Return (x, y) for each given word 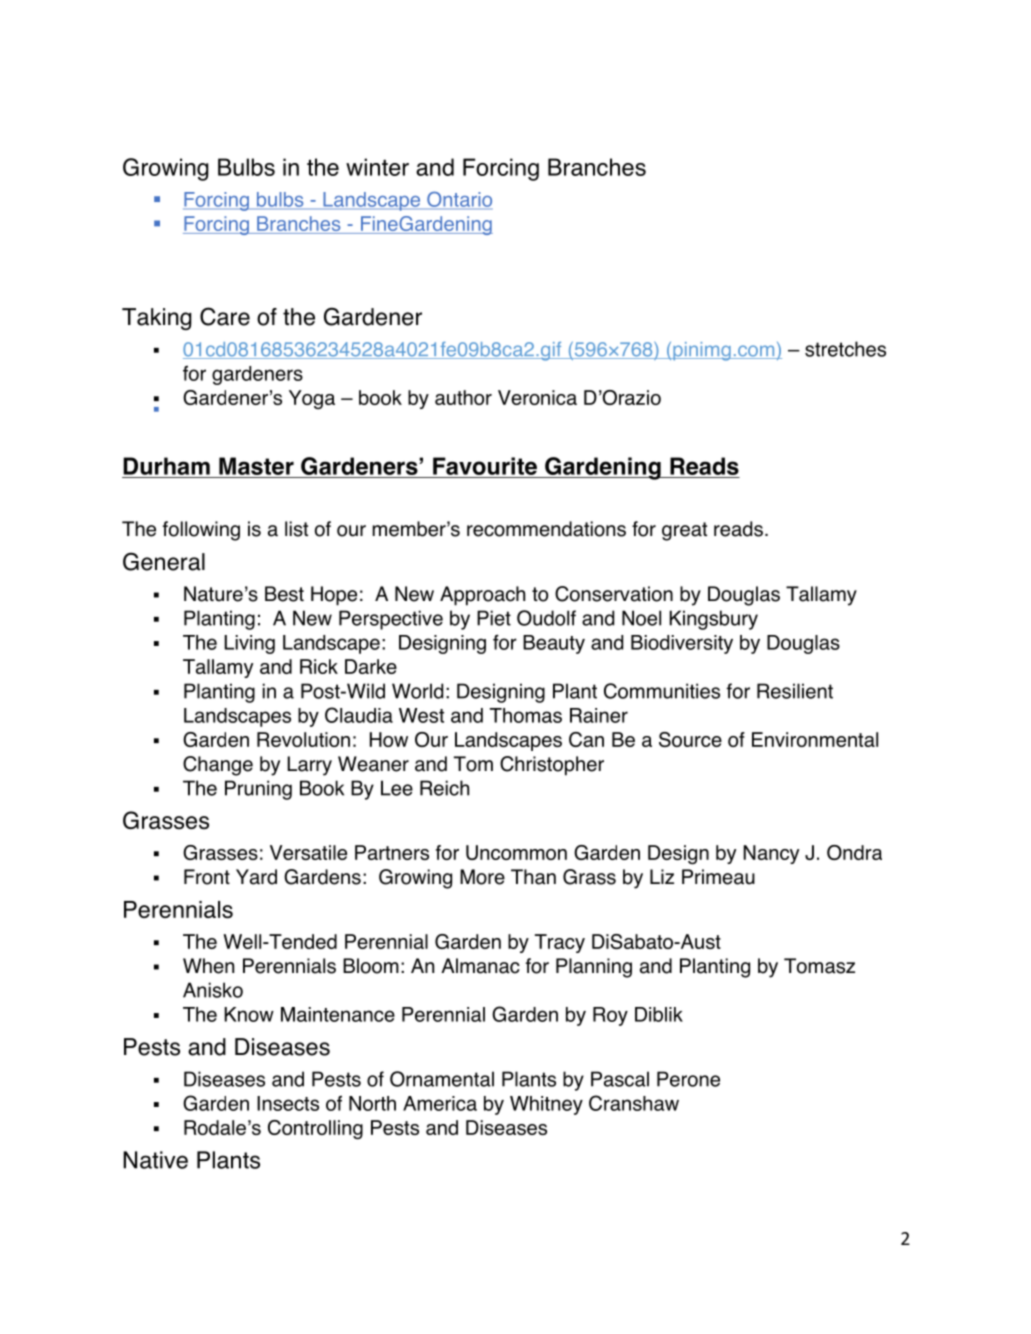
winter (377, 167)
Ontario (458, 200)
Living (249, 644)
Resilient (795, 691)
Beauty (554, 644)
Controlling (315, 1129)
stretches (845, 349)
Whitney (546, 1105)
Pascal (620, 1079)
